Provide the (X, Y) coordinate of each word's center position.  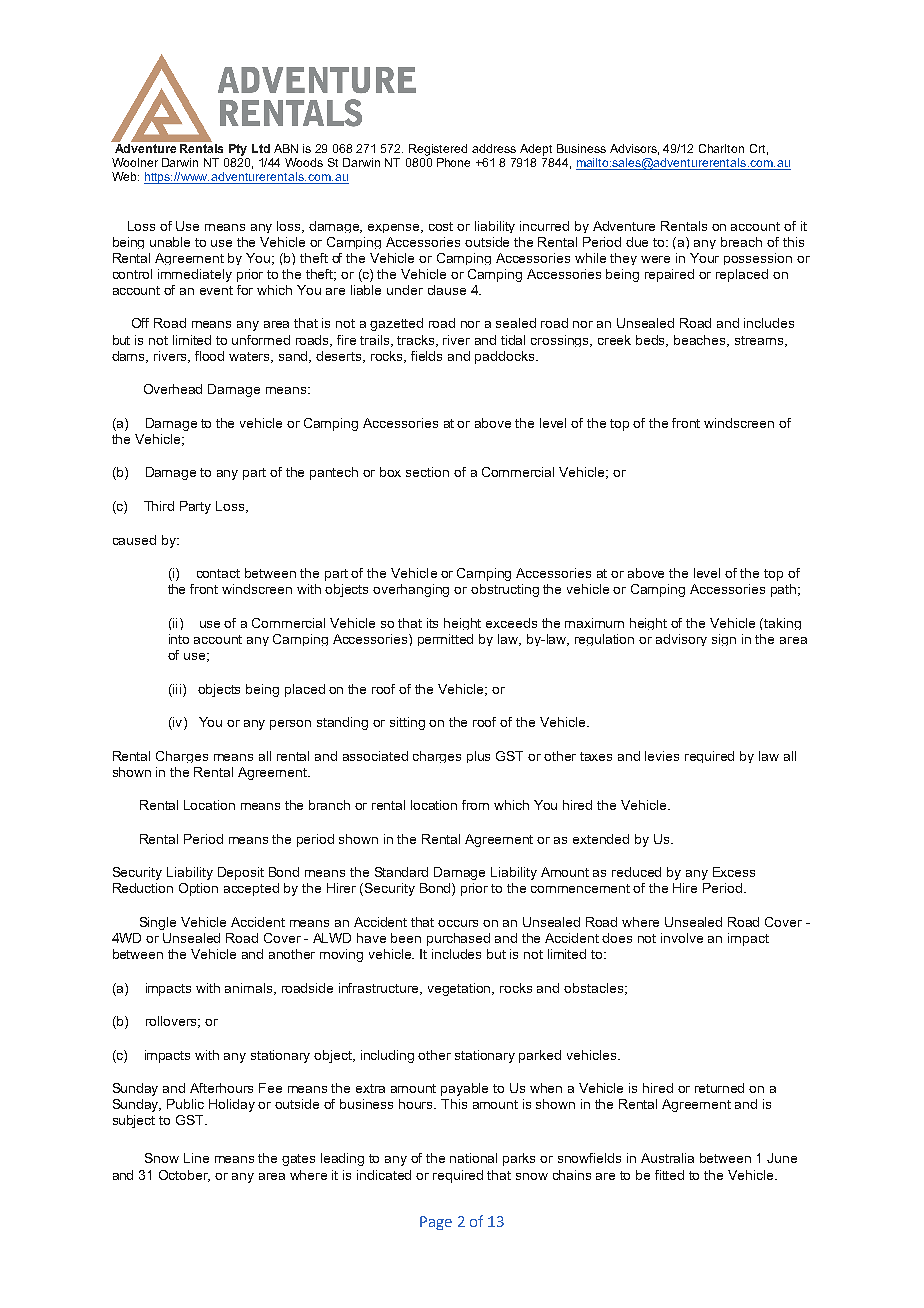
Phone (453, 162)
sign (724, 640)
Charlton (721, 148)
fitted (669, 1175)
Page (436, 1223)
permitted (445, 640)
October (184, 1176)
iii (176, 689)
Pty (238, 150)
